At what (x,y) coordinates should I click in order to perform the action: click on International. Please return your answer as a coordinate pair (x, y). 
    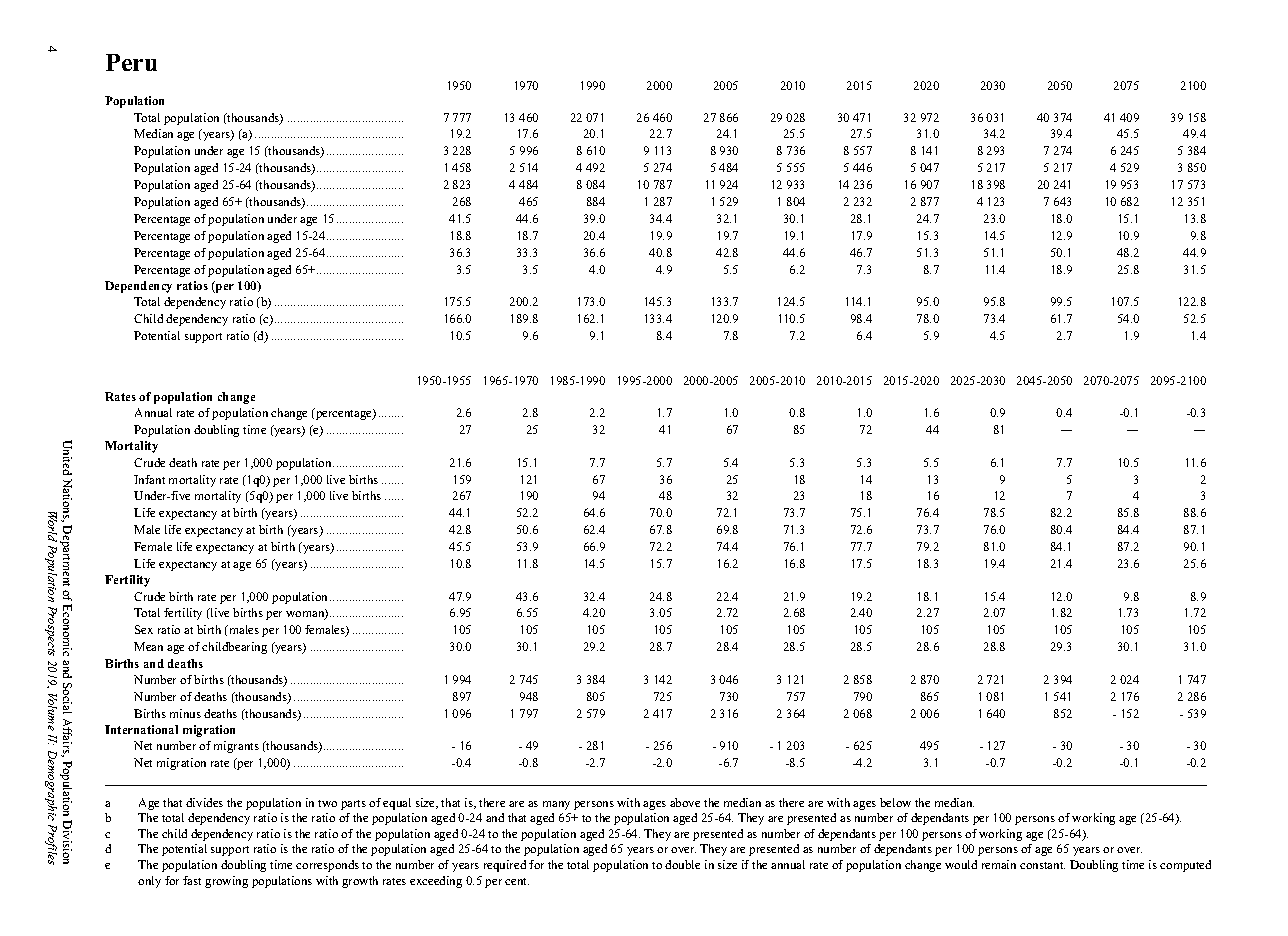
    Looking at the image, I should click on (141, 729).
